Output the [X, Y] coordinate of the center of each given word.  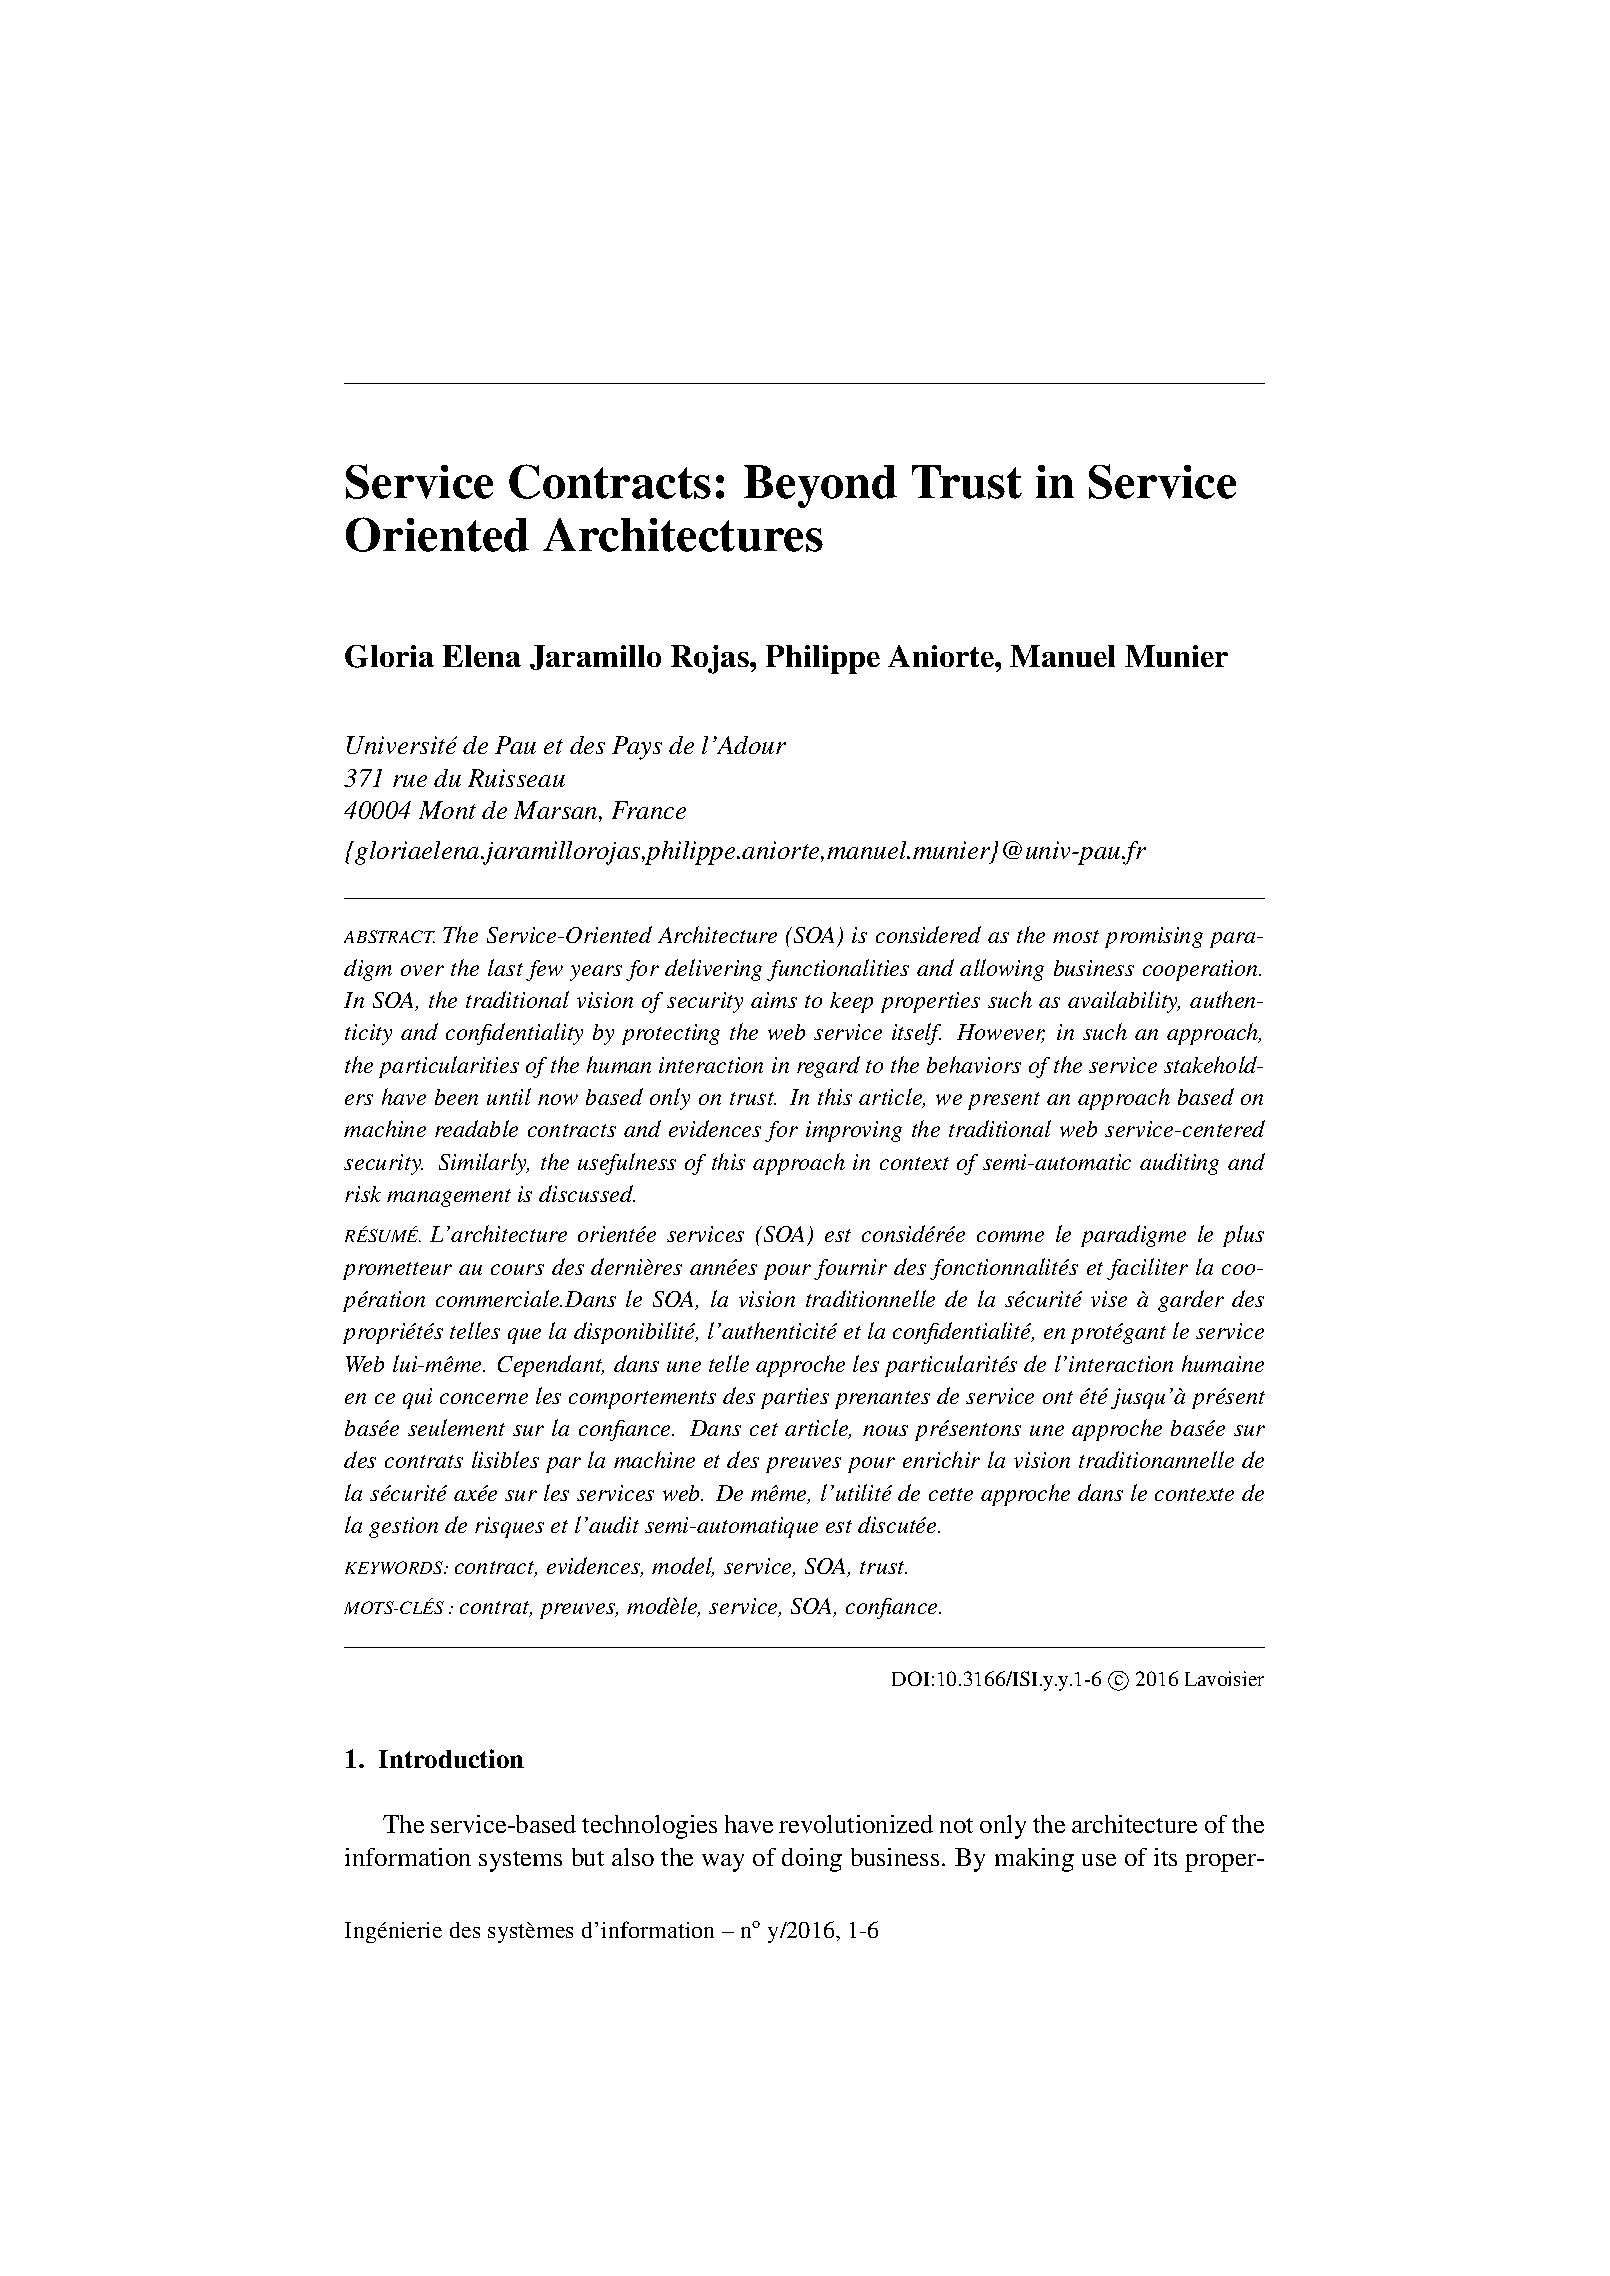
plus [1243, 1236]
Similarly [484, 1164]
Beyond [820, 486]
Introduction [451, 1758]
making [1034, 1860]
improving [854, 1131]
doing [812, 1860]
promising [1154, 937]
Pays [637, 748]
